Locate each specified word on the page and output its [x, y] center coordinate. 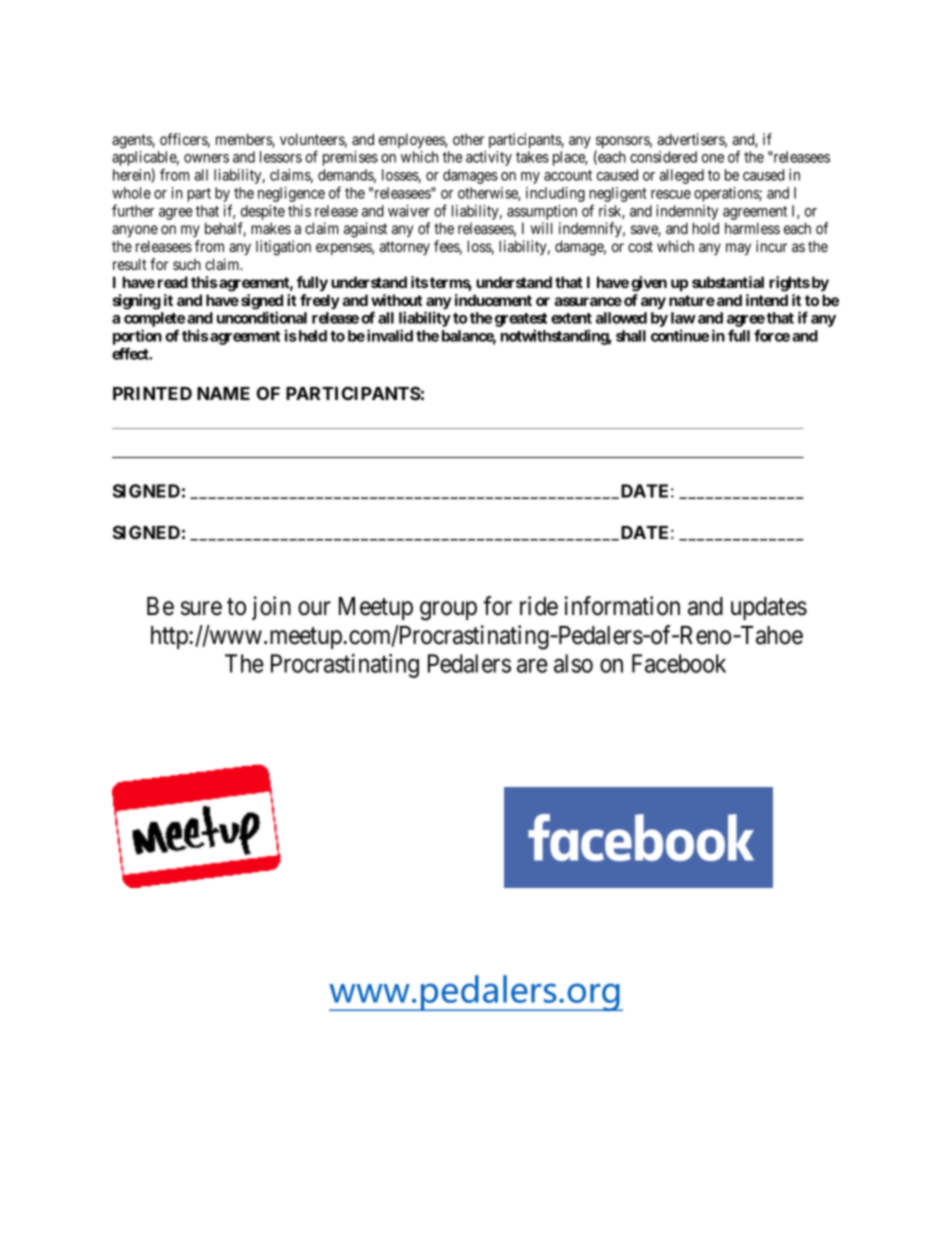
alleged [681, 176]
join [271, 608]
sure [201, 609]
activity [489, 158]
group [448, 611]
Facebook [679, 663]
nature [692, 300]
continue [680, 335]
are [532, 666]
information [622, 606]
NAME [223, 393]
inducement [493, 300]
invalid [390, 335]
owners [206, 158]
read [173, 282]
